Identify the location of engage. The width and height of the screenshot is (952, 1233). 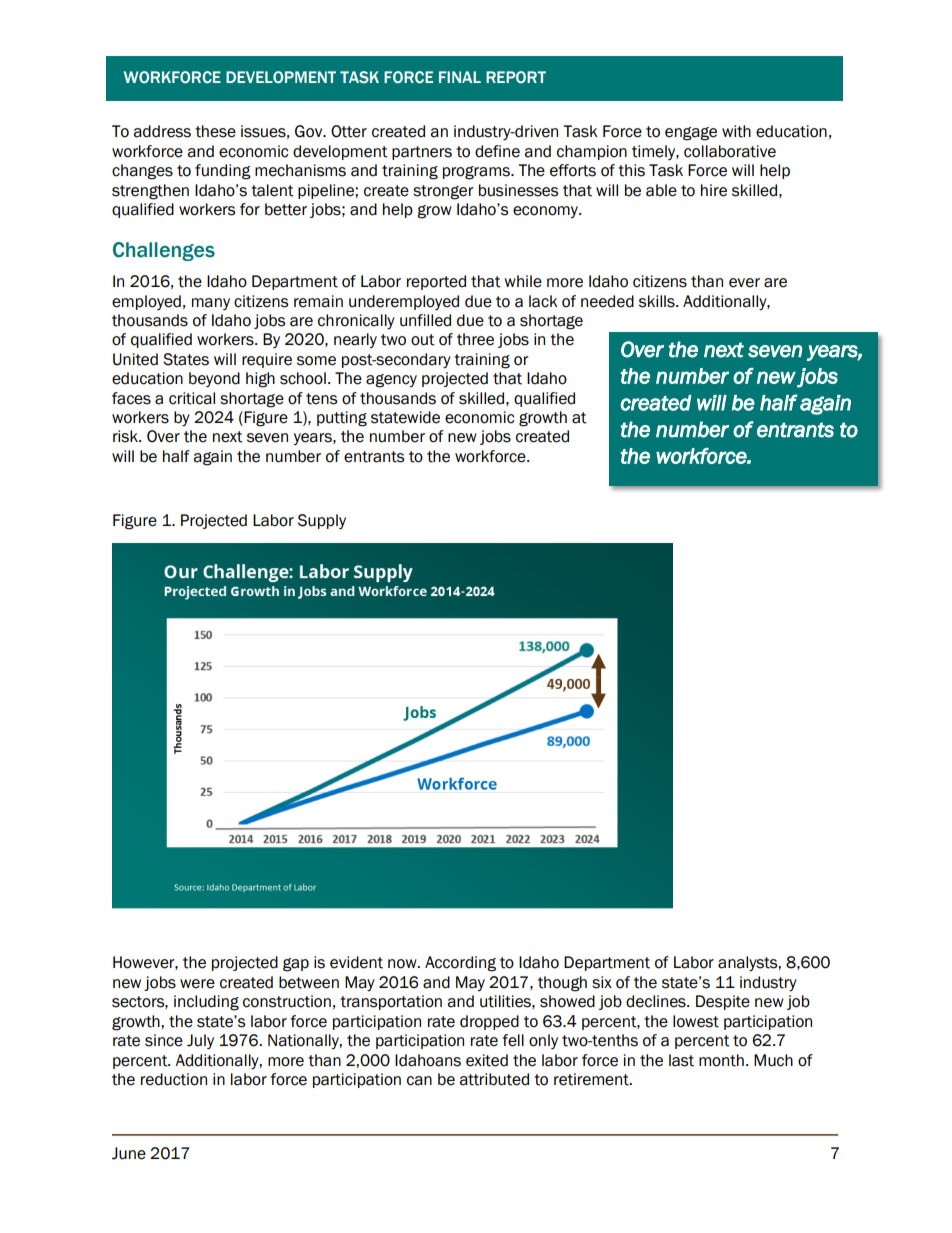
(691, 134).
